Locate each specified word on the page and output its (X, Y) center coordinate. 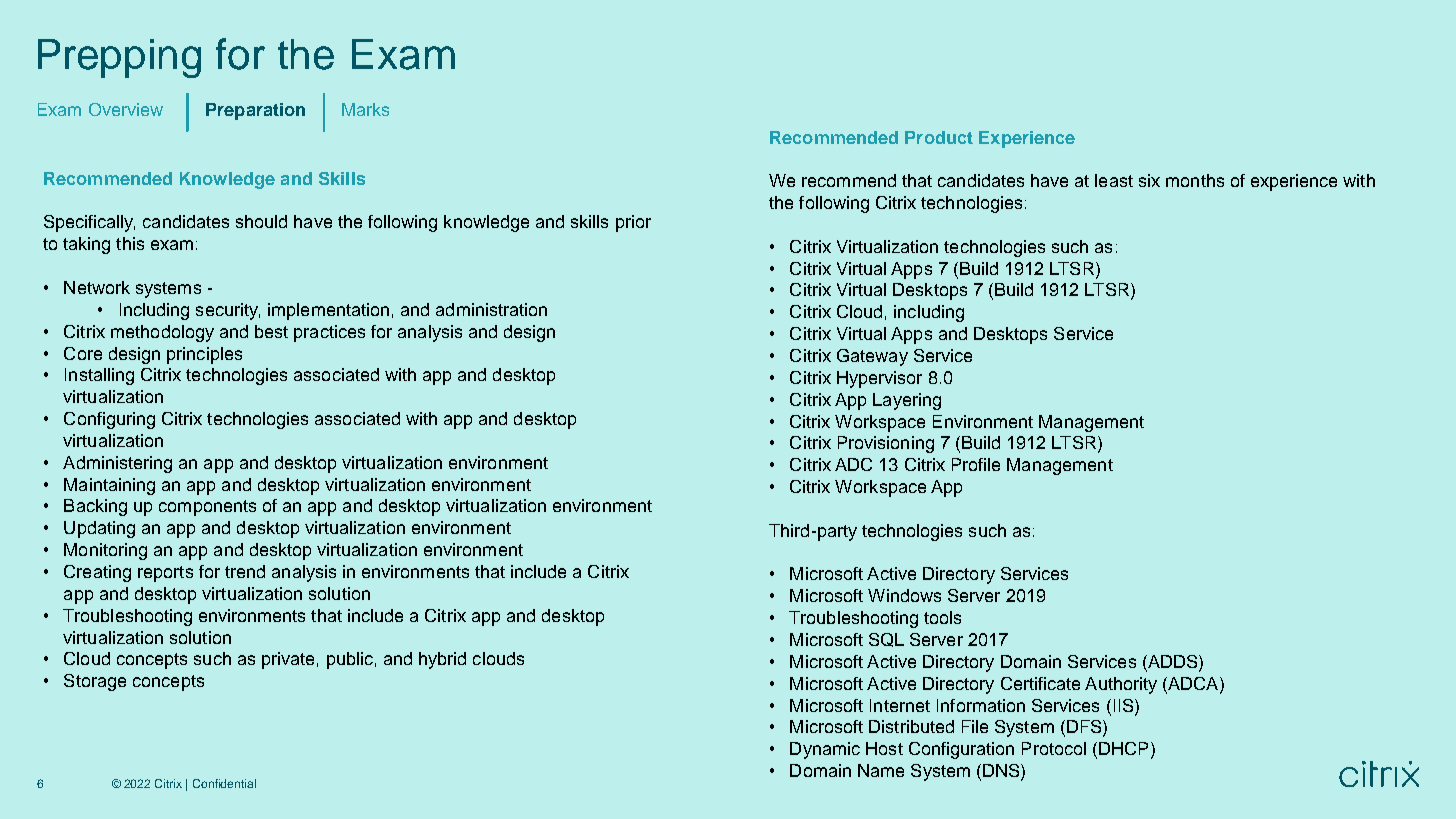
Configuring (109, 420)
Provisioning (886, 444)
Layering (907, 401)
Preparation (255, 111)
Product (939, 137)
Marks (365, 109)
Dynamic (825, 750)
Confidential (224, 783)
